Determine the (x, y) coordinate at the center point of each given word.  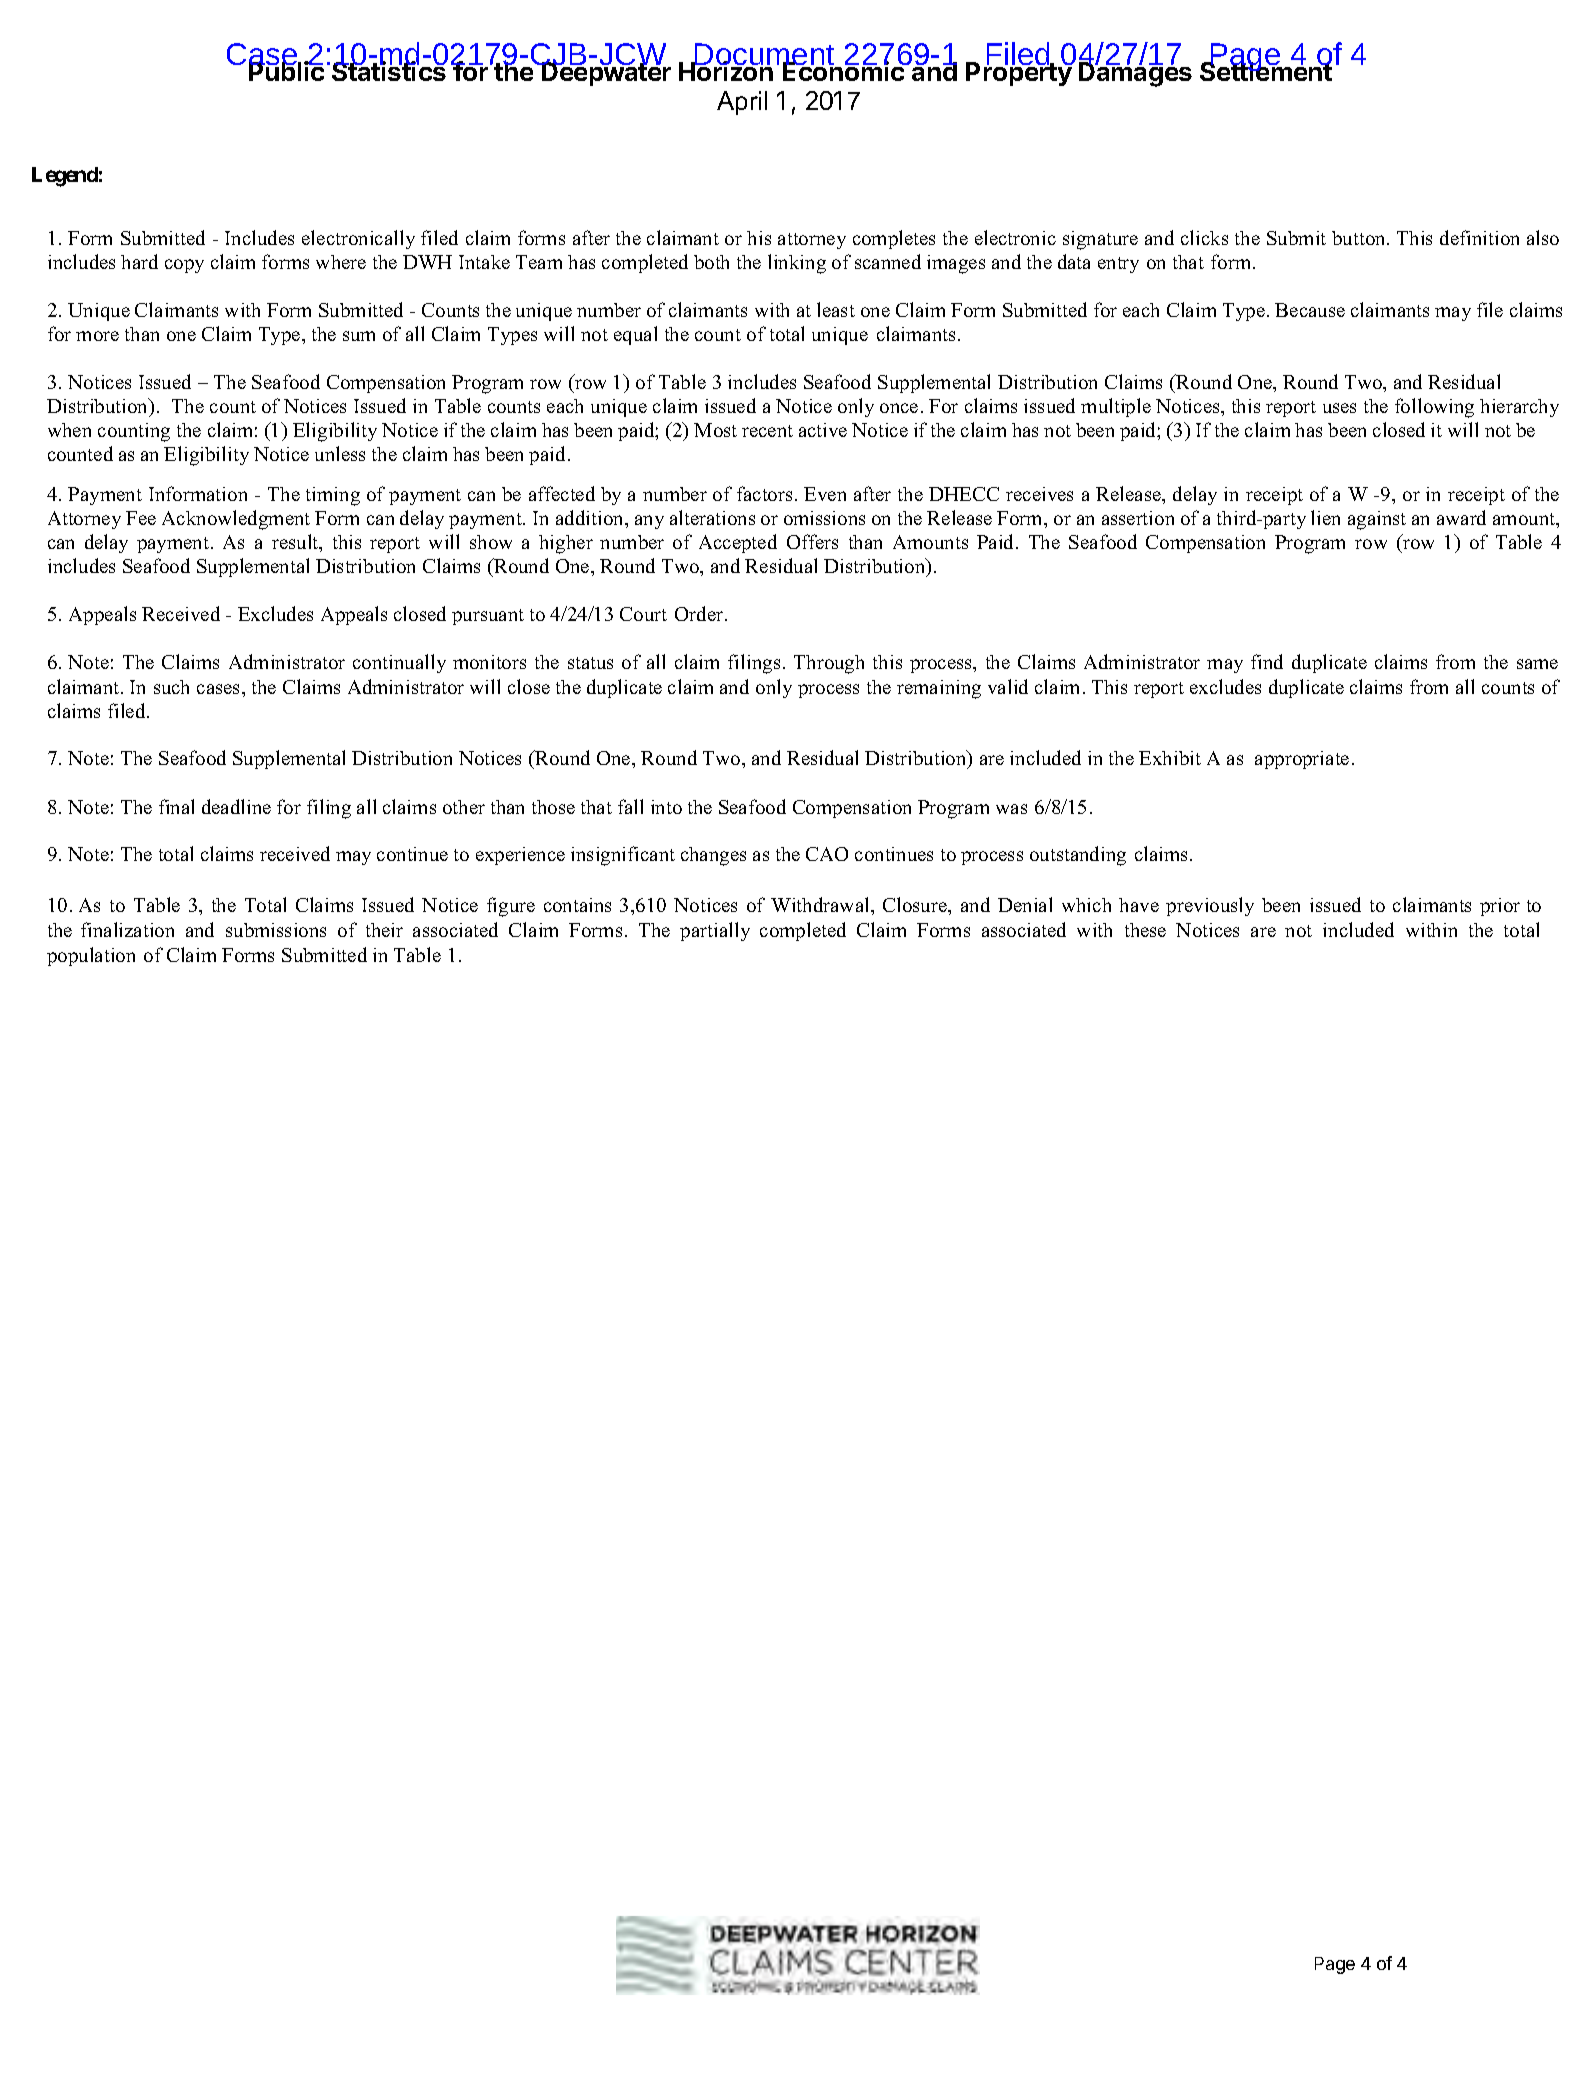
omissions (824, 518)
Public (286, 71)
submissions (276, 930)
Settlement (1266, 70)
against (1377, 520)
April (742, 103)
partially (715, 931)
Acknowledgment (236, 520)
